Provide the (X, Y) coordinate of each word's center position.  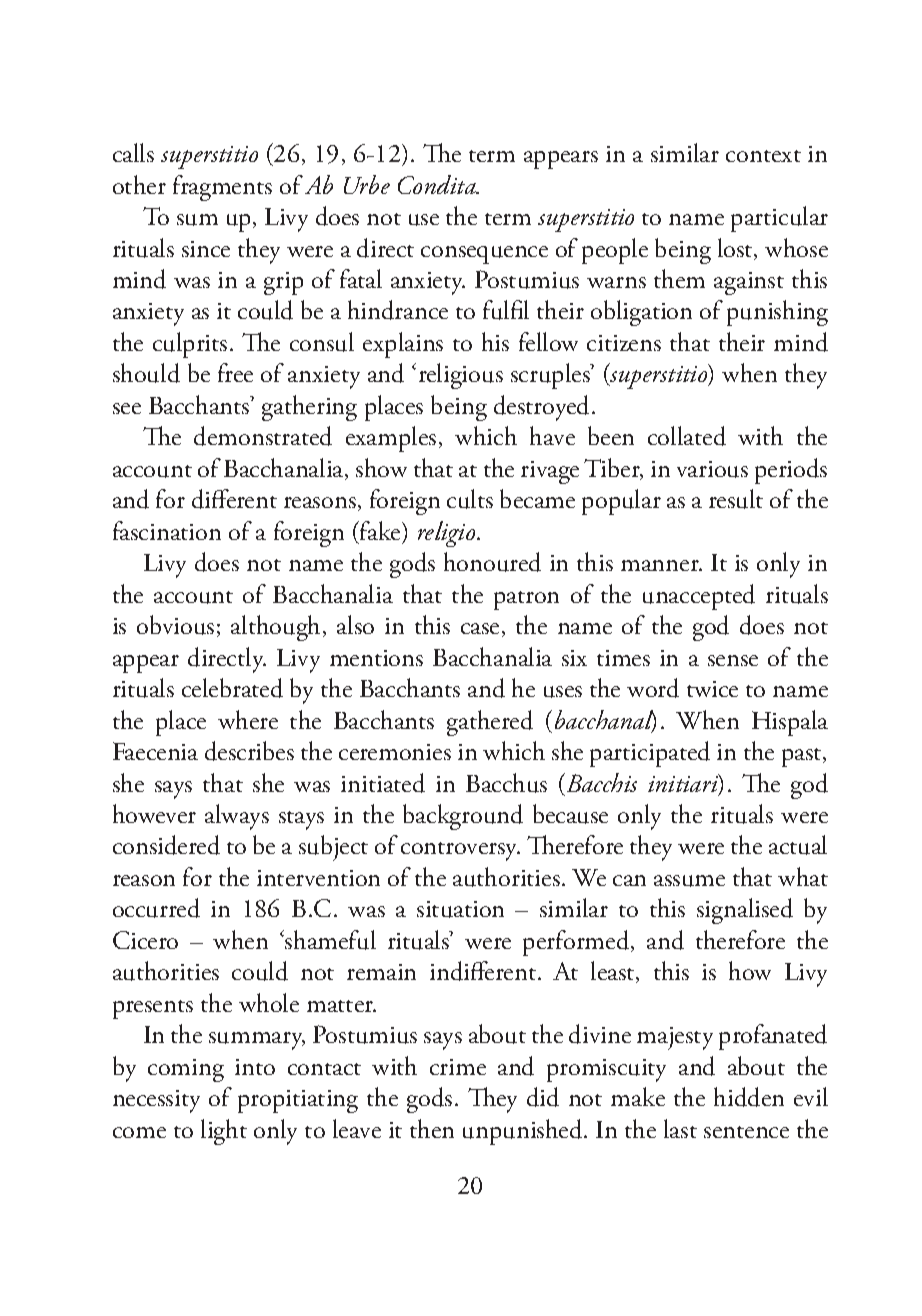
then (432, 1128)
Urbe (367, 184)
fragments (222, 188)
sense (733, 660)
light (224, 1132)
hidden (749, 1097)
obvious (175, 625)
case (480, 628)
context (763, 156)
